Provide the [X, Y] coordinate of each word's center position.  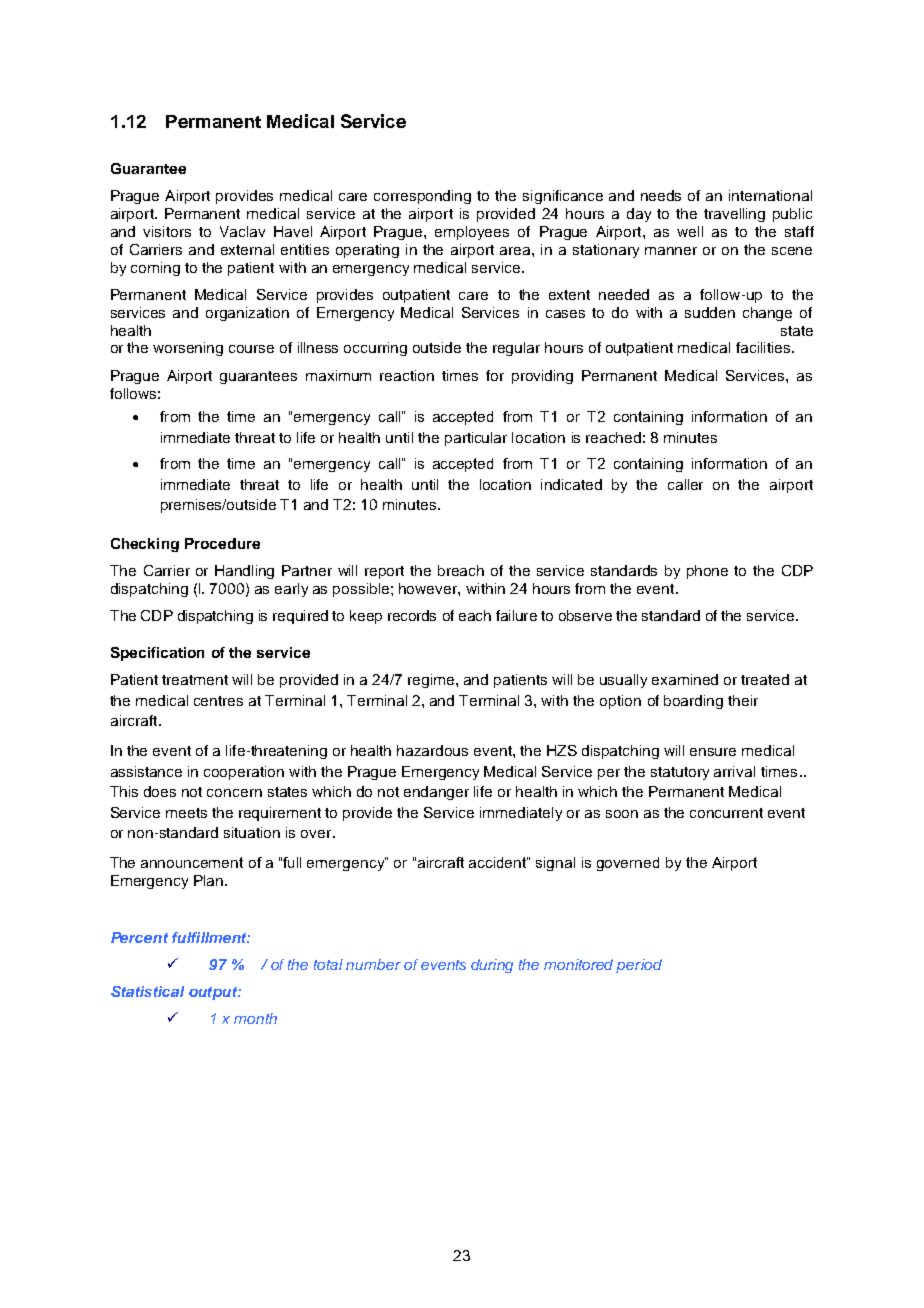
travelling [734, 215]
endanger [436, 793]
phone [707, 572]
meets [186, 813]
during [492, 966]
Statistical [147, 991]
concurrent [726, 813]
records [412, 615]
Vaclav [242, 231]
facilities [764, 347]
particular [476, 439]
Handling [244, 572]
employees [472, 233]
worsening [188, 349]
